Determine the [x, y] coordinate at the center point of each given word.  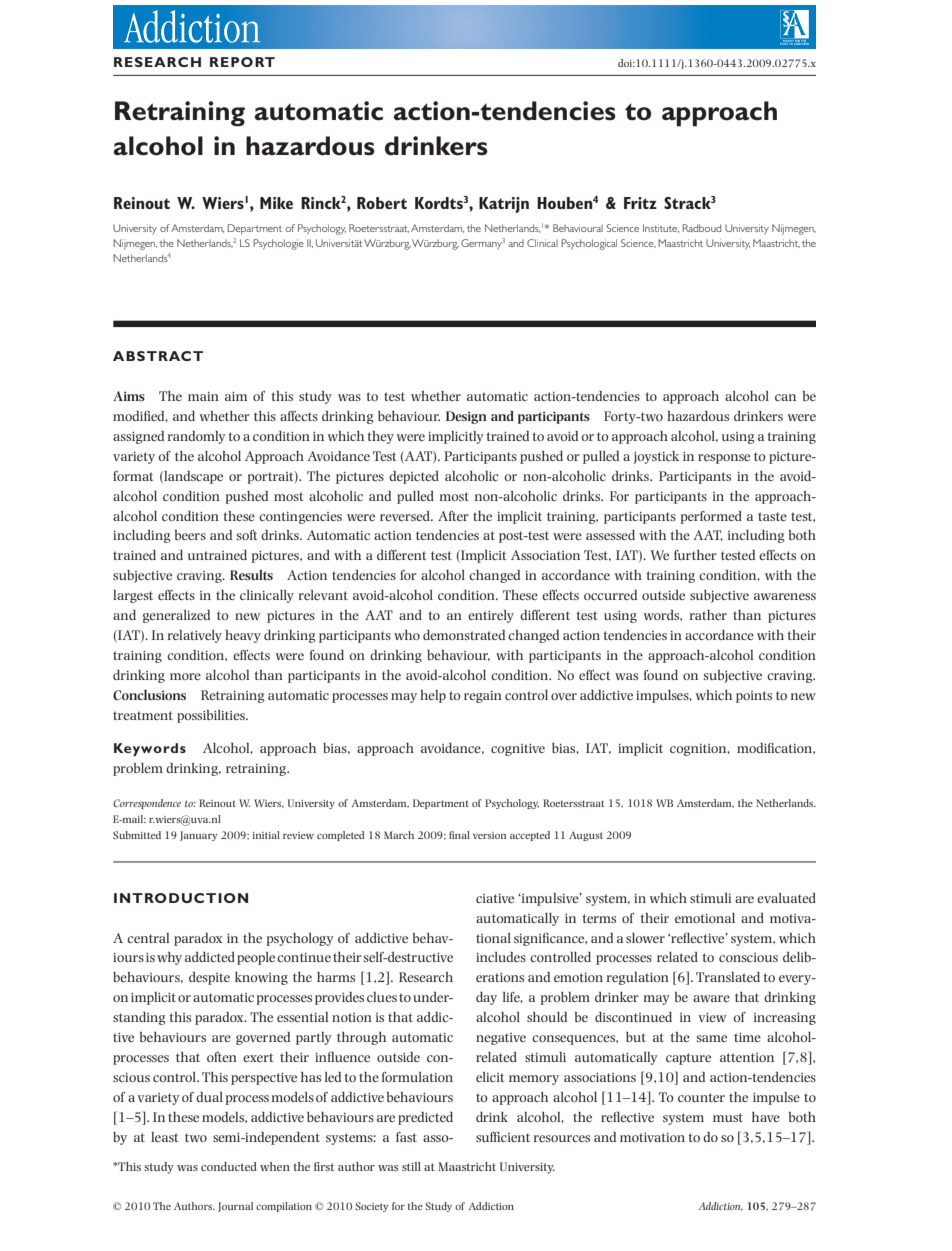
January [199, 836]
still [411, 1166]
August [586, 836]
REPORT [242, 62]
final [459, 835]
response [724, 459]
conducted [229, 1166]
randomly [196, 437]
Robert [382, 203]
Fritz [640, 203]
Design [466, 417]
